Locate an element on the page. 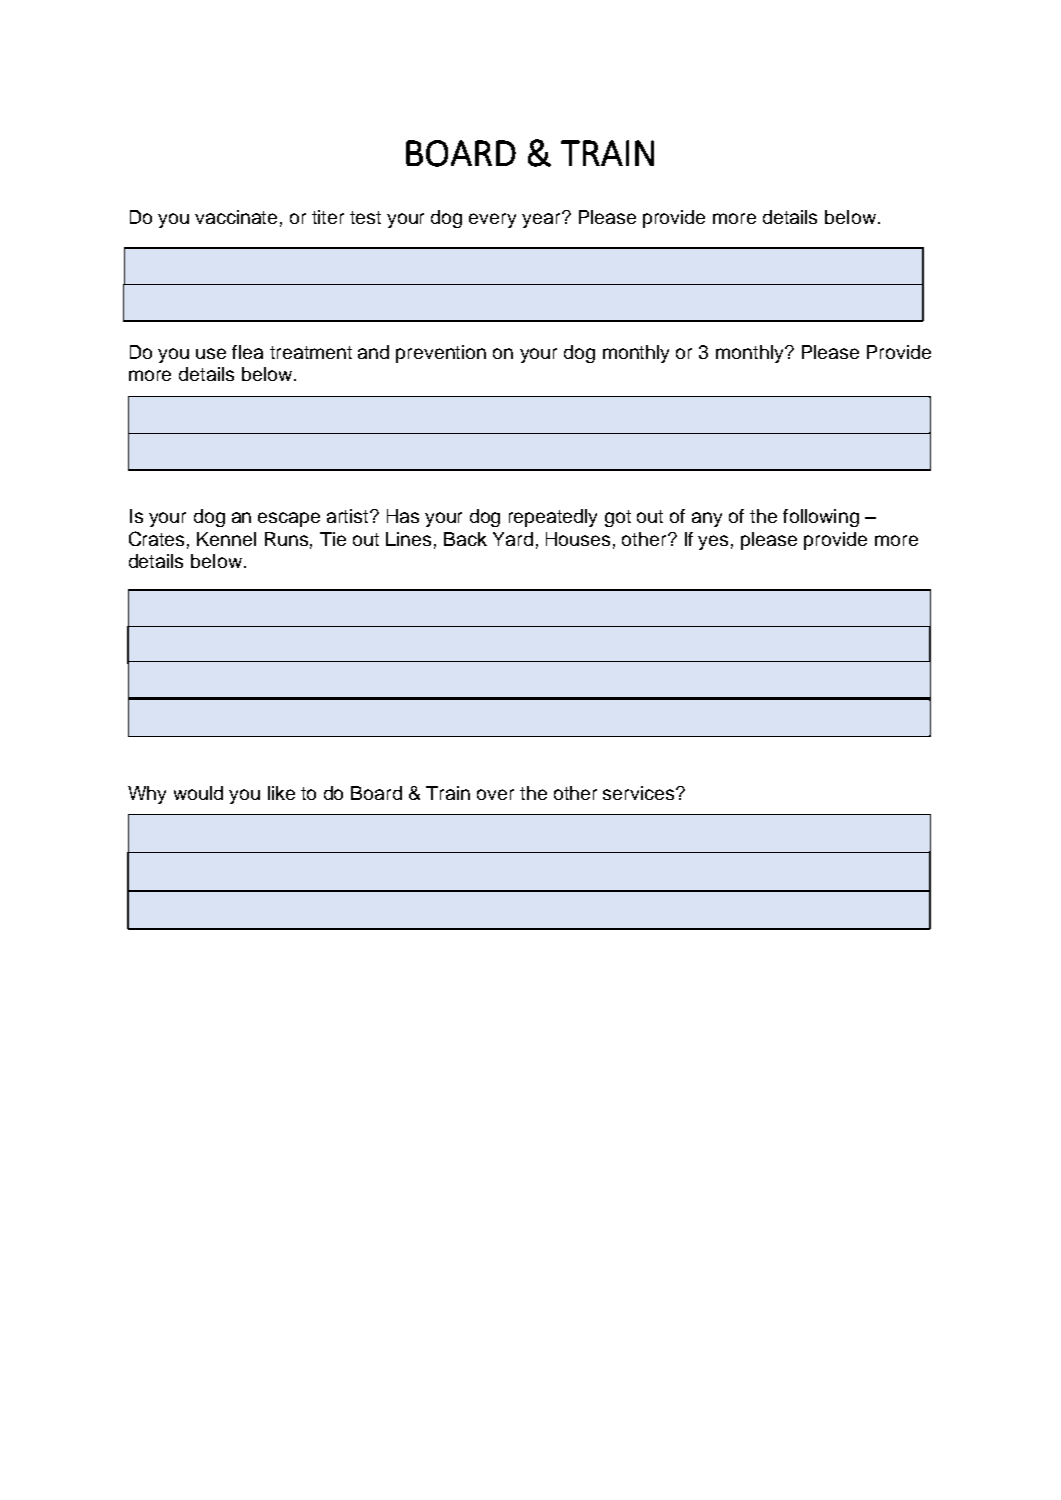  year is located at coordinates (542, 220).
